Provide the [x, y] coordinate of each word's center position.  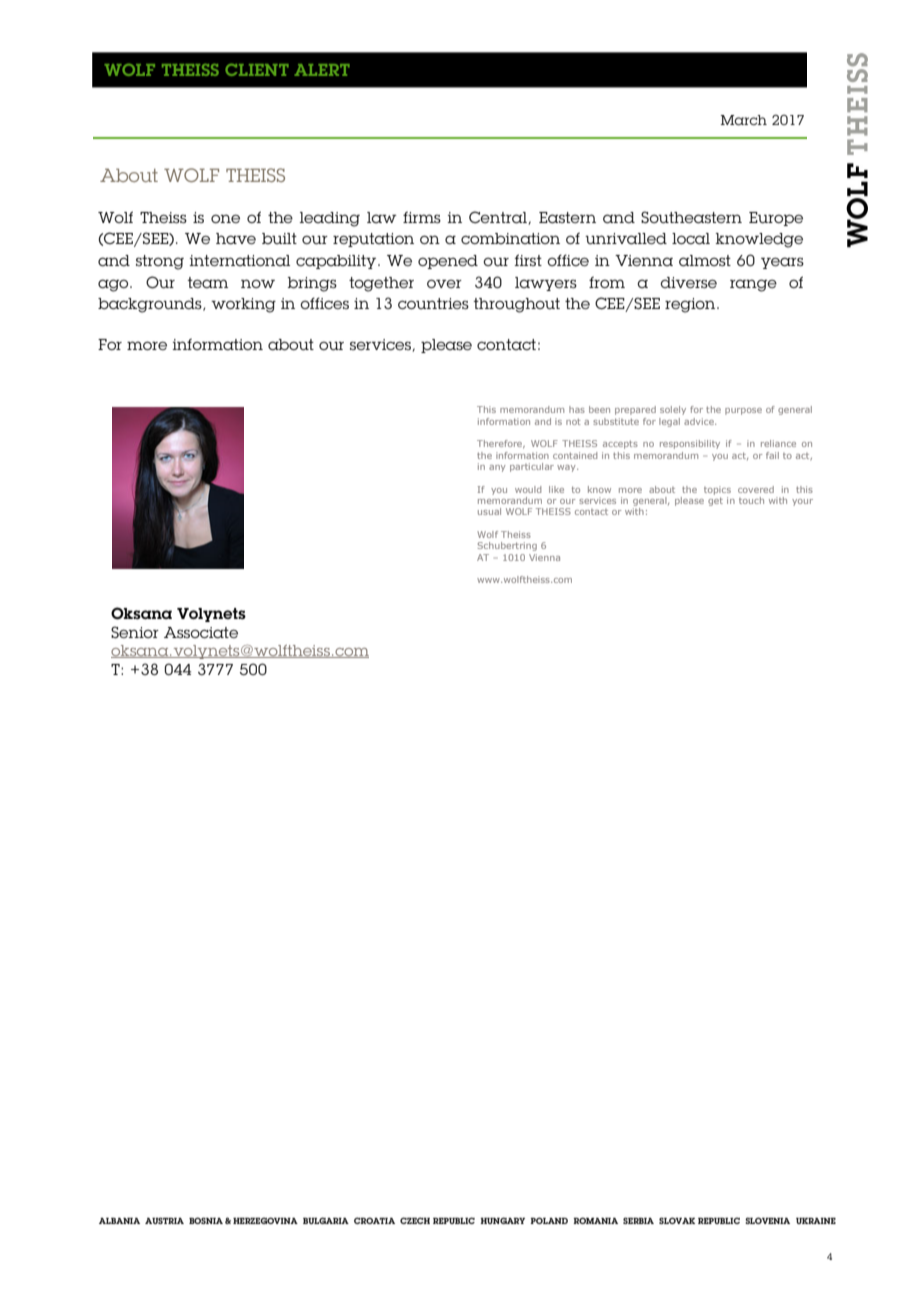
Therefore [501, 444]
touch [751, 500]
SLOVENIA [767, 1220]
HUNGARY [502, 1220]
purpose [743, 411]
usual [489, 511]
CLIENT [257, 69]
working [243, 305]
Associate [201, 633]
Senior [135, 632]
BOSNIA [206, 1220]
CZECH [415, 1220]
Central [499, 218]
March [744, 120]
